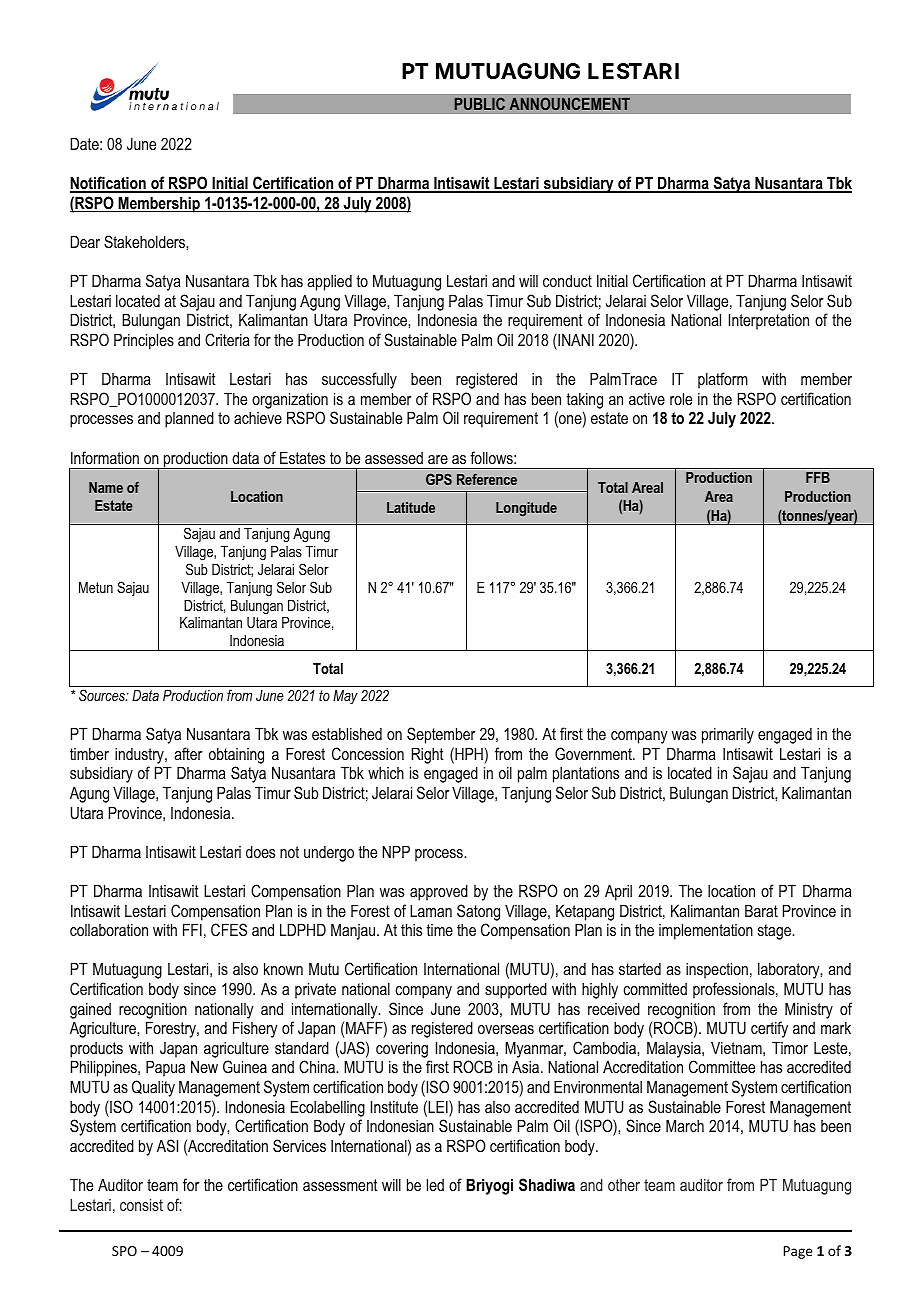 Image resolution: width=924 pixels, height=1308 pixels. What do you see at coordinates (109, 184) in the screenshot?
I see `Notification` at bounding box center [109, 184].
